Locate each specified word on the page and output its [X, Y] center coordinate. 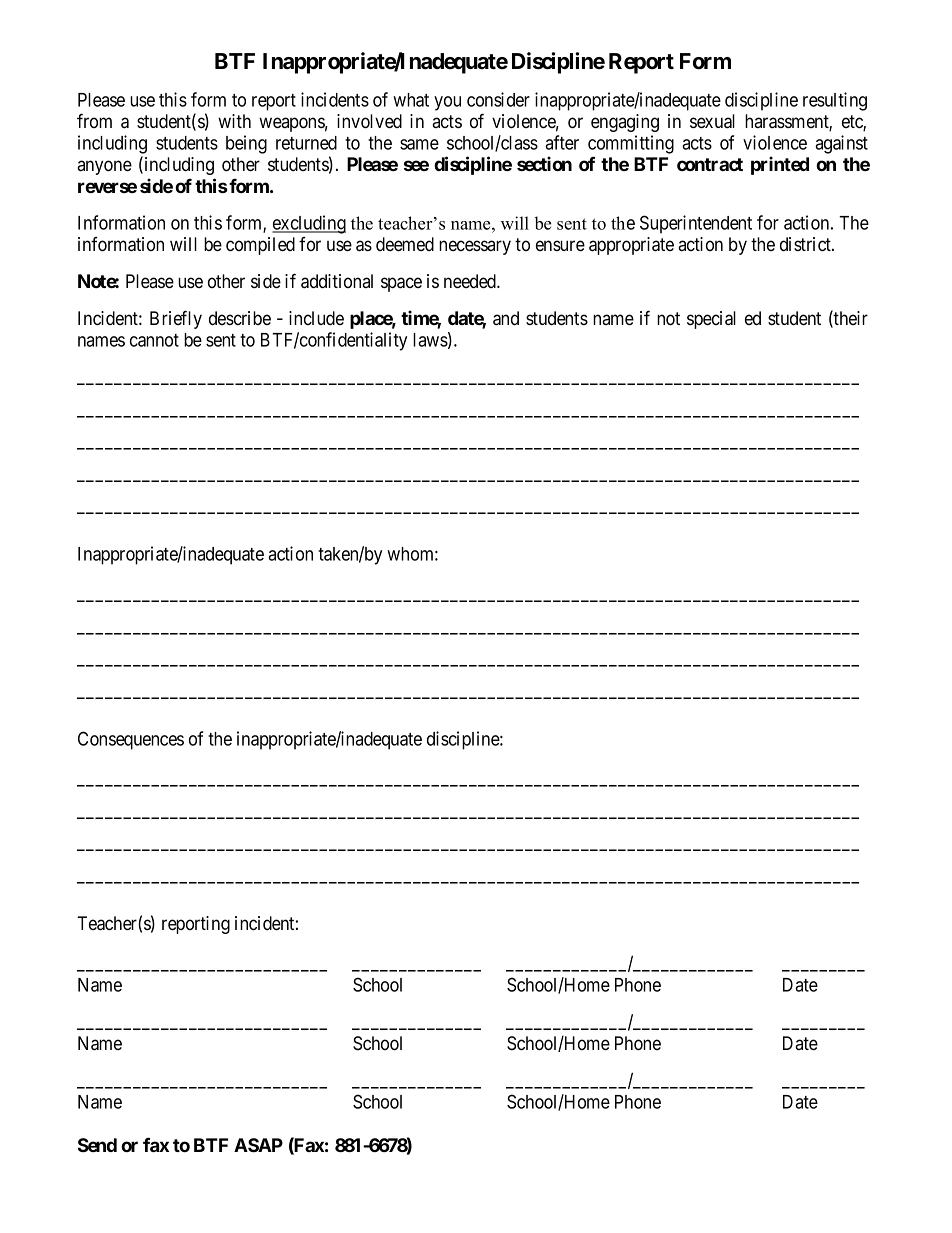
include [316, 318]
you [447, 103]
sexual [712, 121]
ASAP [258, 1145]
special [711, 320]
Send [97, 1145]
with [234, 121]
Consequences [131, 740]
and [506, 318]
